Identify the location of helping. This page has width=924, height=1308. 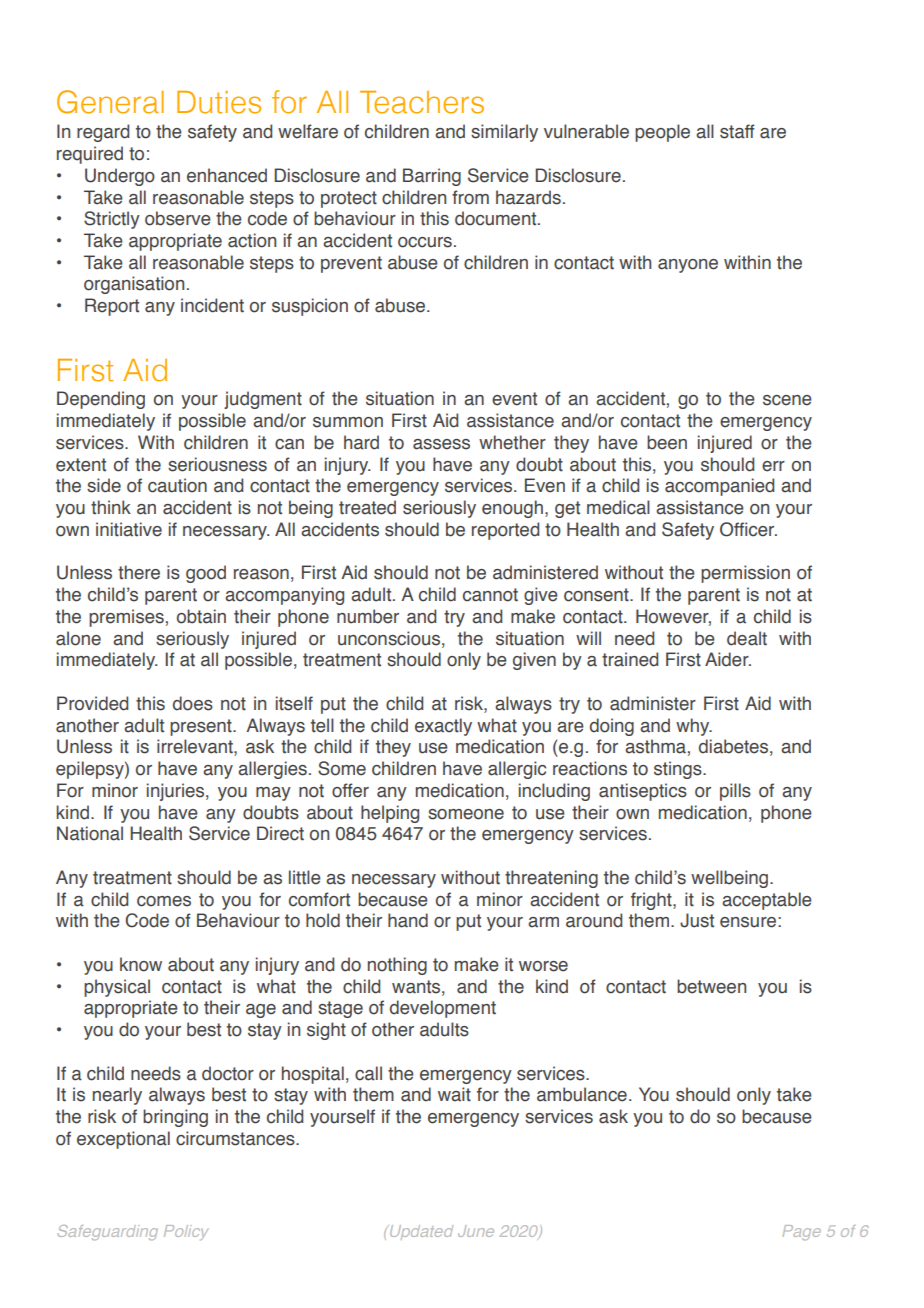
(390, 814).
